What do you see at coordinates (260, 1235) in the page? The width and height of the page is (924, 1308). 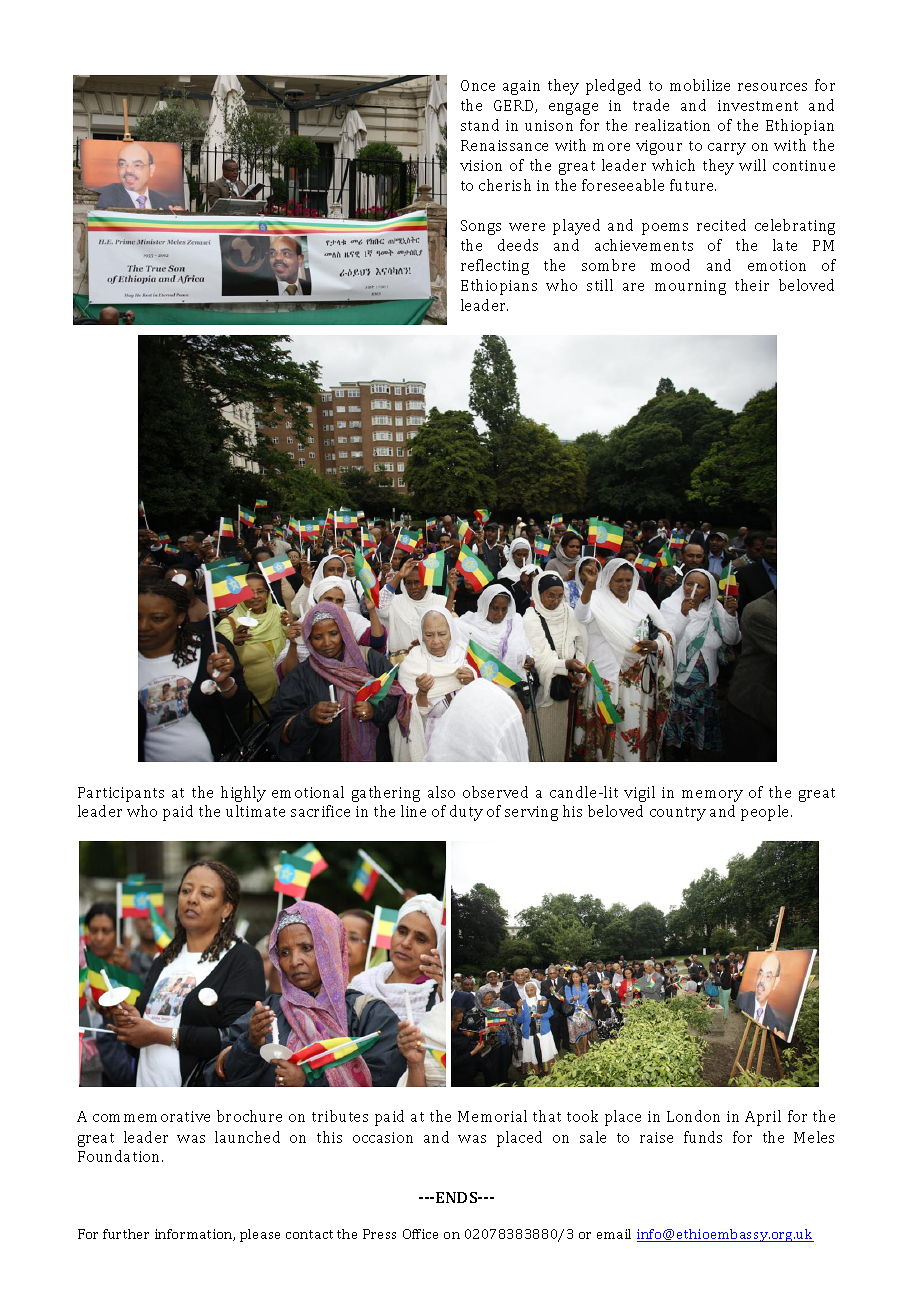 I see `please` at bounding box center [260, 1235].
